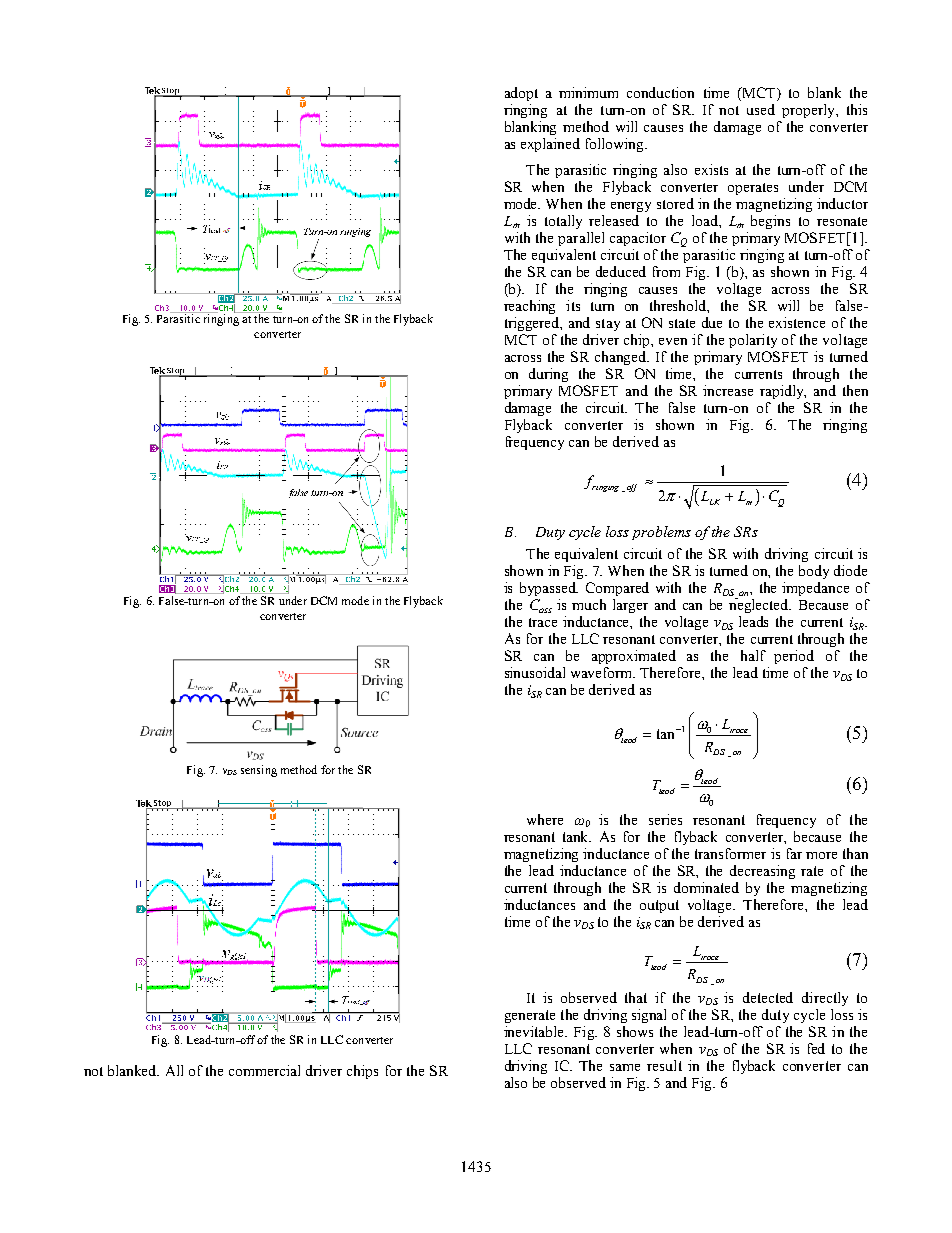 This screenshot has height=1233, width=952. I want to click on properly, so click(809, 111).
